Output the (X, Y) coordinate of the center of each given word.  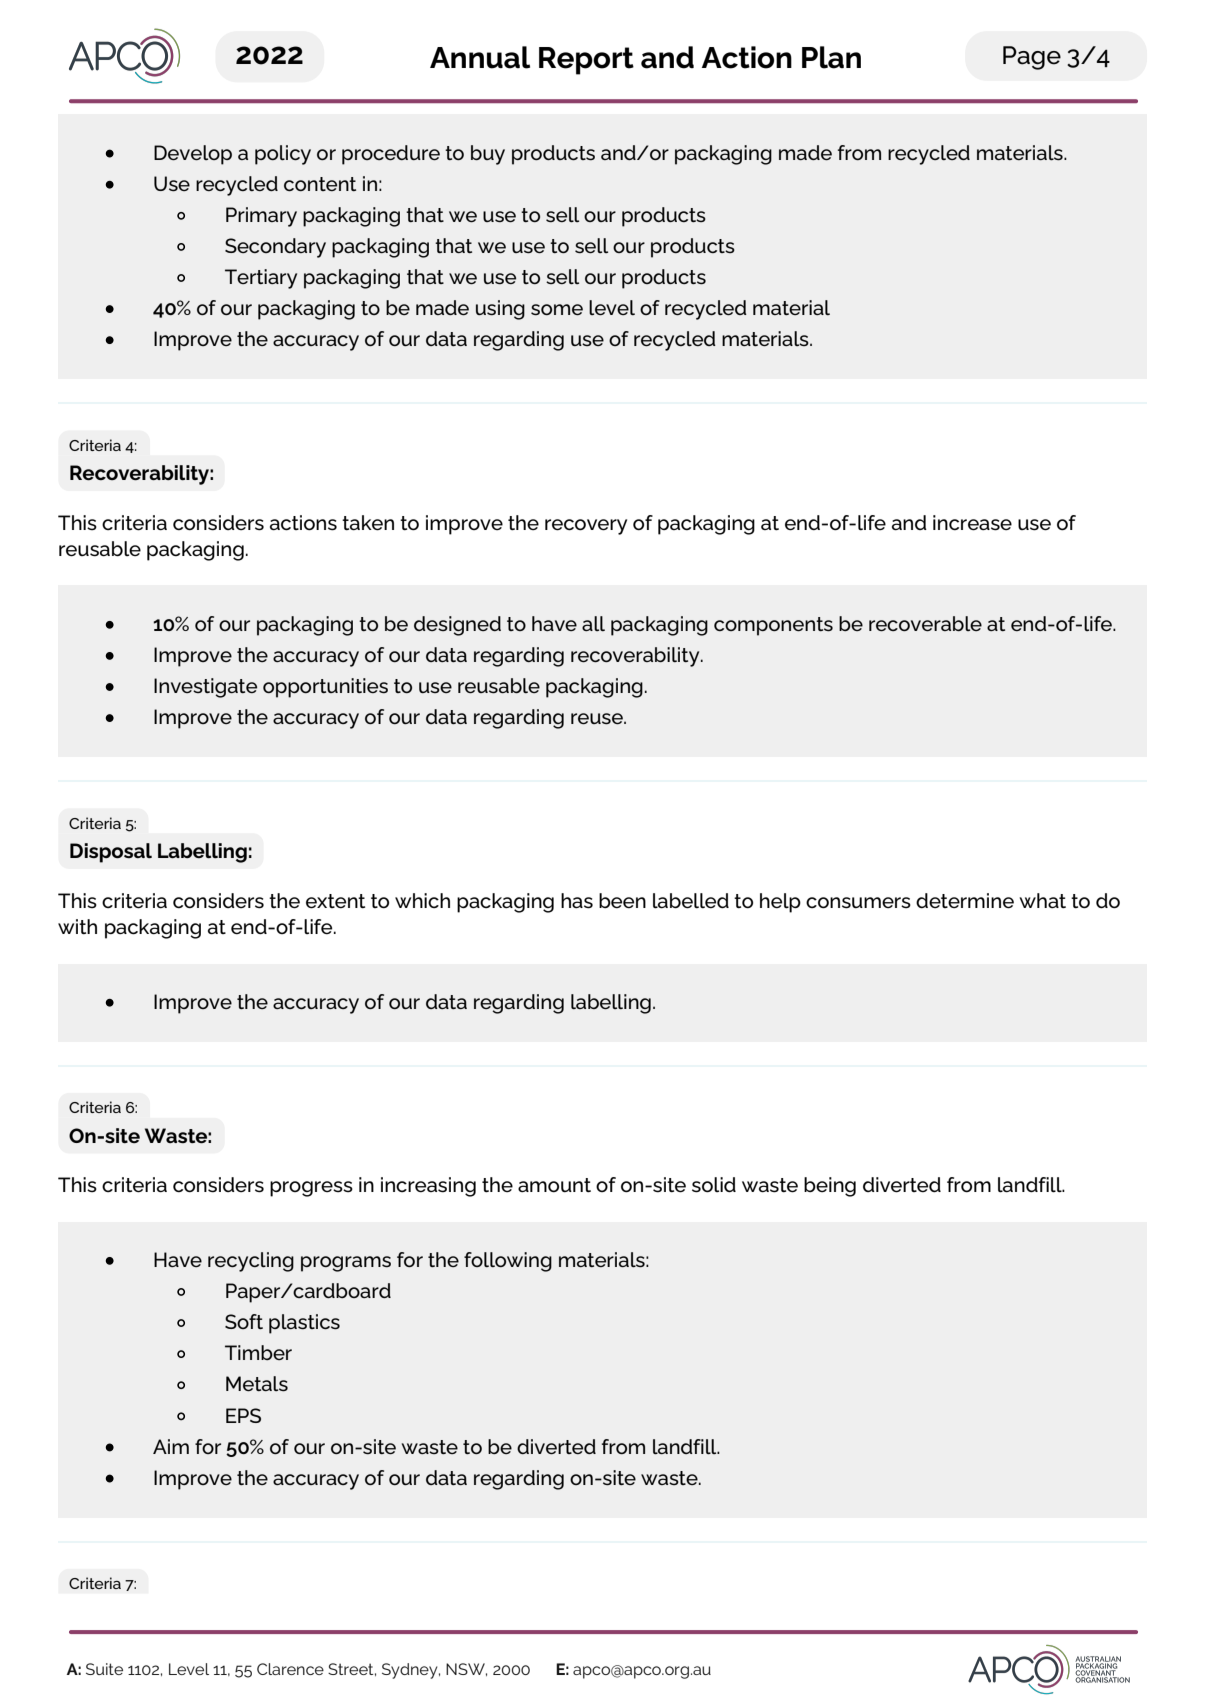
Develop (193, 155)
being (830, 1187)
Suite (104, 1669)
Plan (831, 57)
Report (586, 61)
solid (714, 1185)
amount (554, 1185)
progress (311, 1189)
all (593, 623)
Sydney (411, 1671)
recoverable (925, 624)
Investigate (205, 688)
